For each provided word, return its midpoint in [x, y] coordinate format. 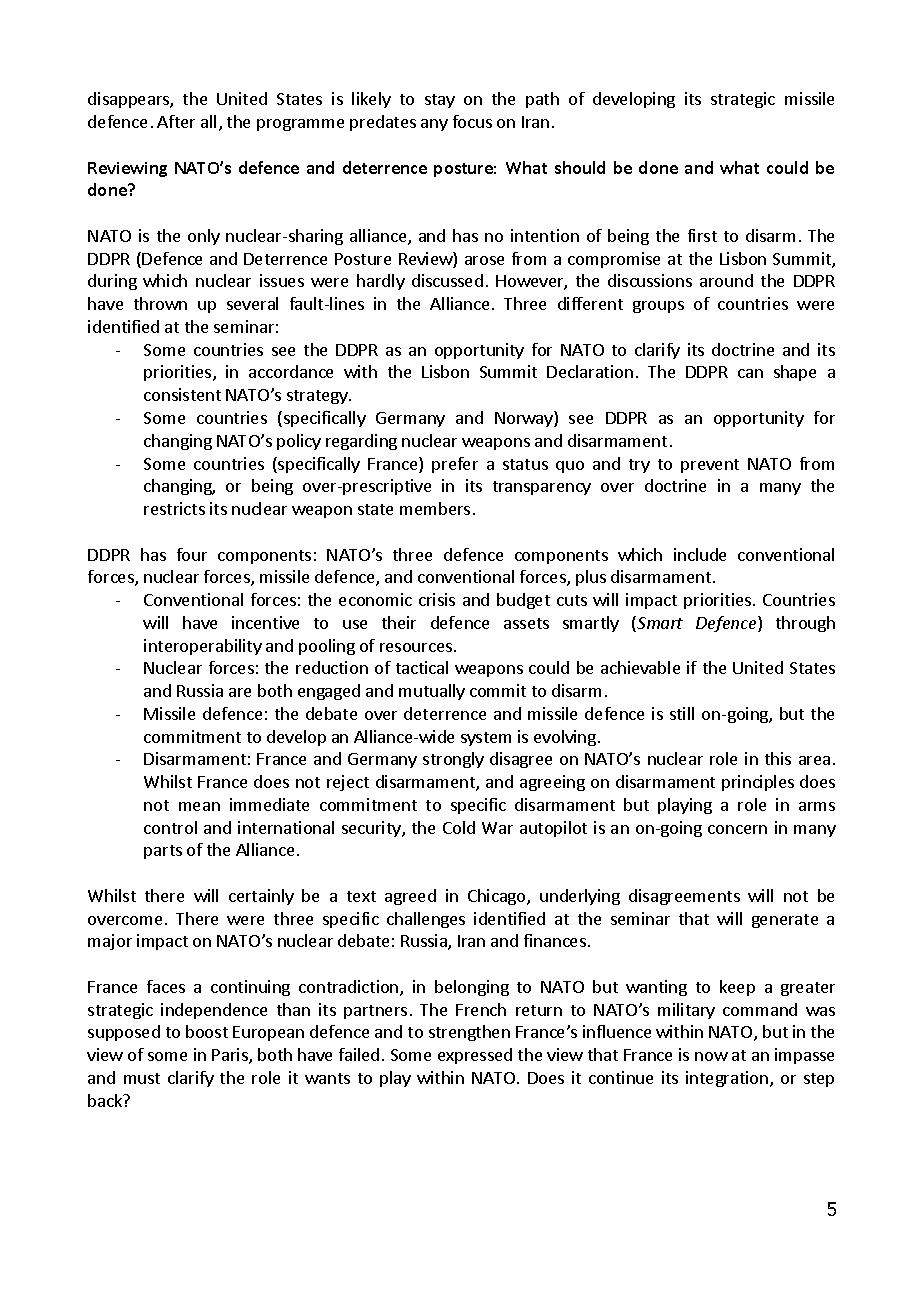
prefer [455, 465]
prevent [710, 466]
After [176, 121]
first [702, 235]
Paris [231, 1056]
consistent [182, 394]
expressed [475, 1056]
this [778, 758]
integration [728, 1079]
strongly [453, 760]
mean [199, 806]
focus [472, 121]
